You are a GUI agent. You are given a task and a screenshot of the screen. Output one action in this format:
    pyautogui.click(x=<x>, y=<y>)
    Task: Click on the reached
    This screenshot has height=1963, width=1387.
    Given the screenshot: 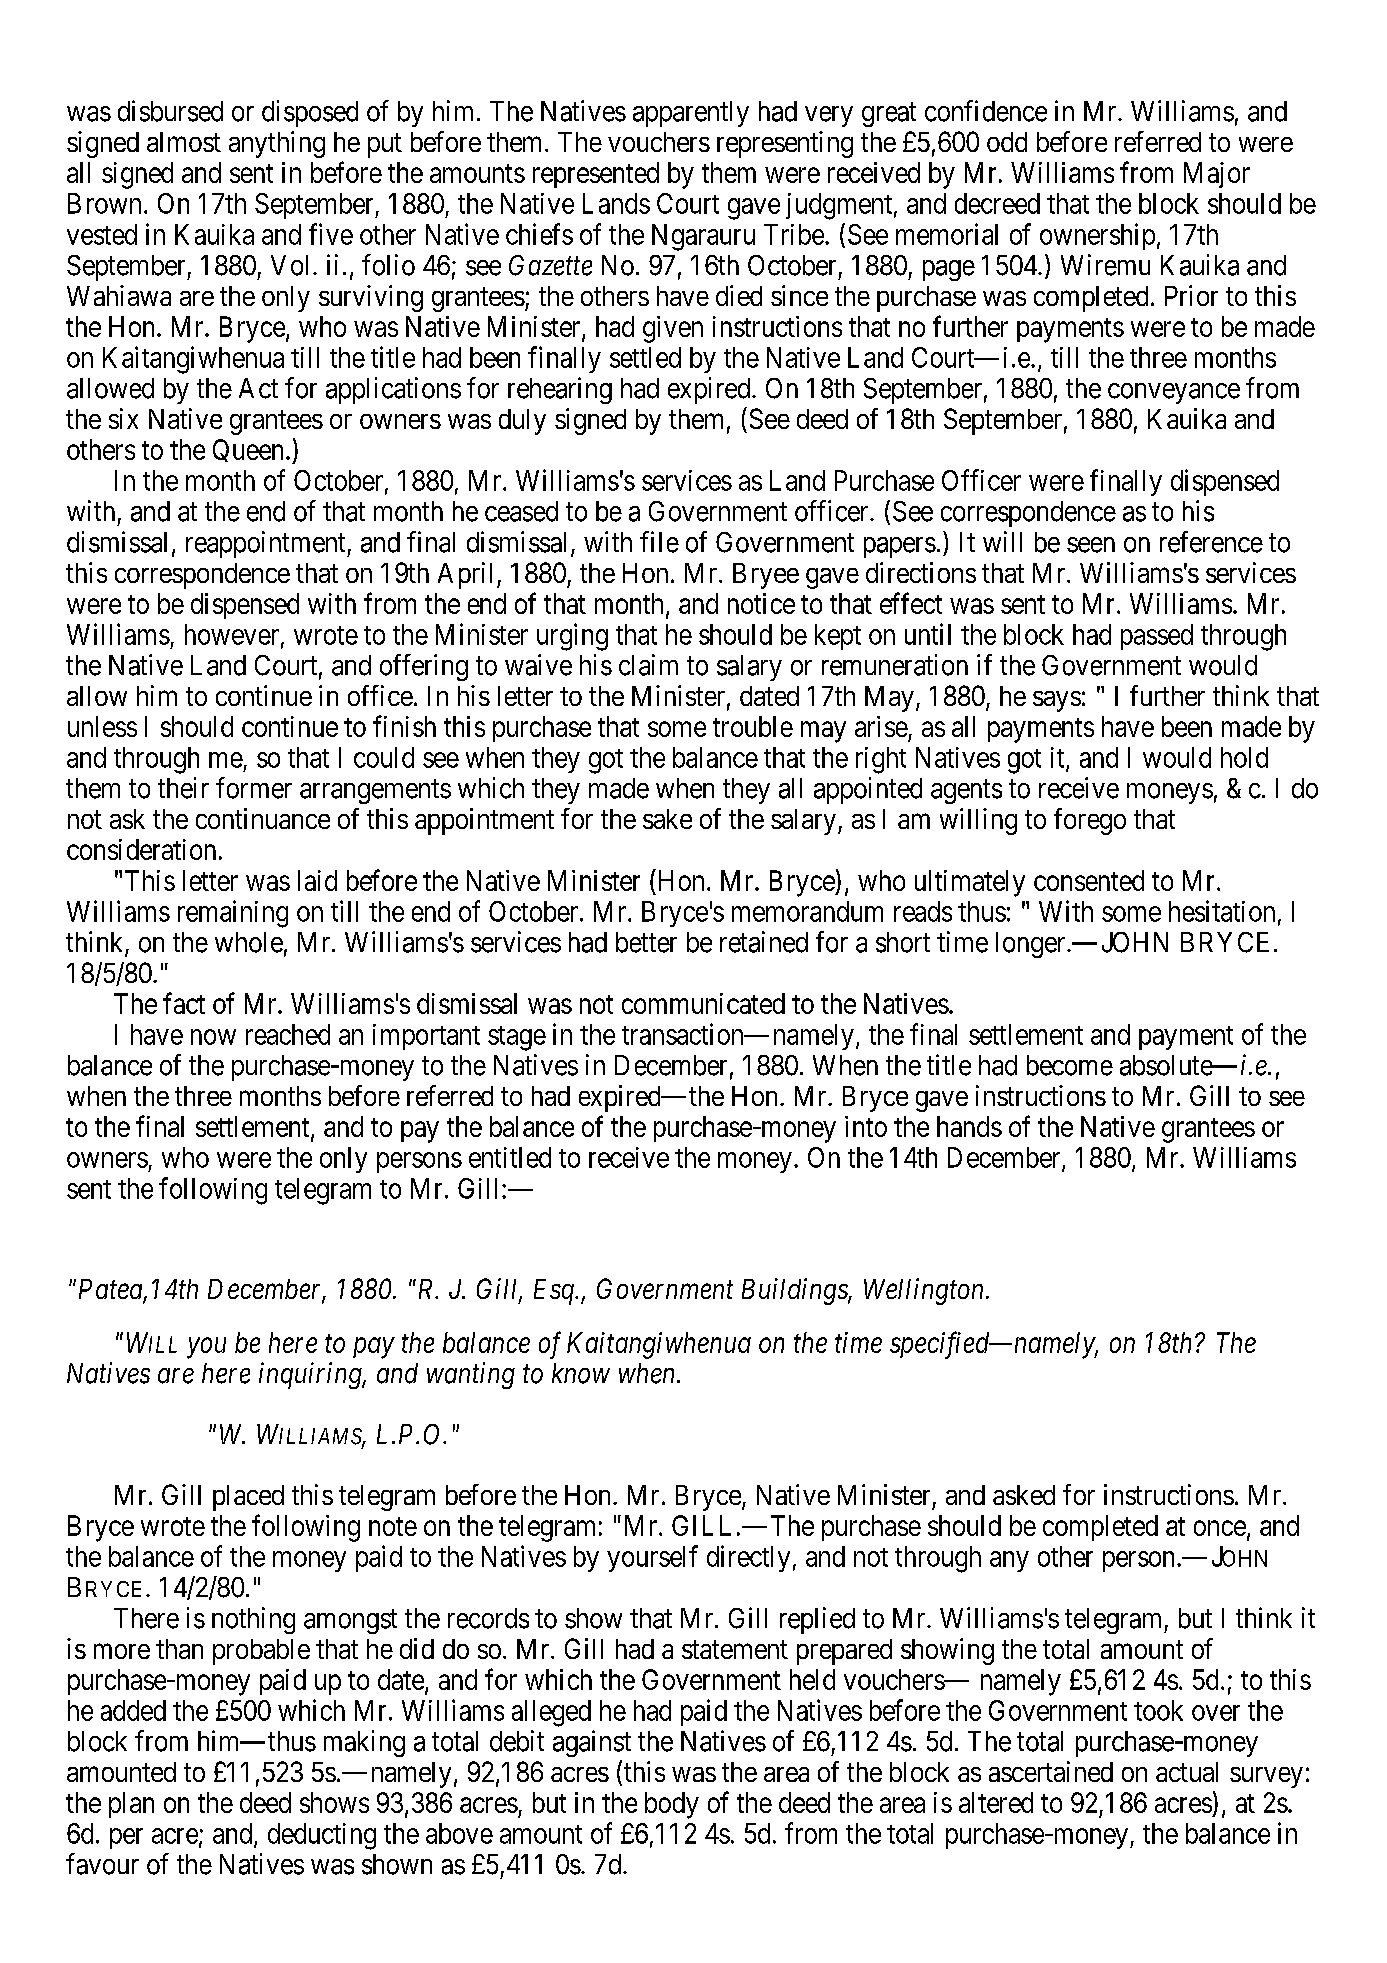 What is the action you would take?
    pyautogui.click(x=288, y=1034)
